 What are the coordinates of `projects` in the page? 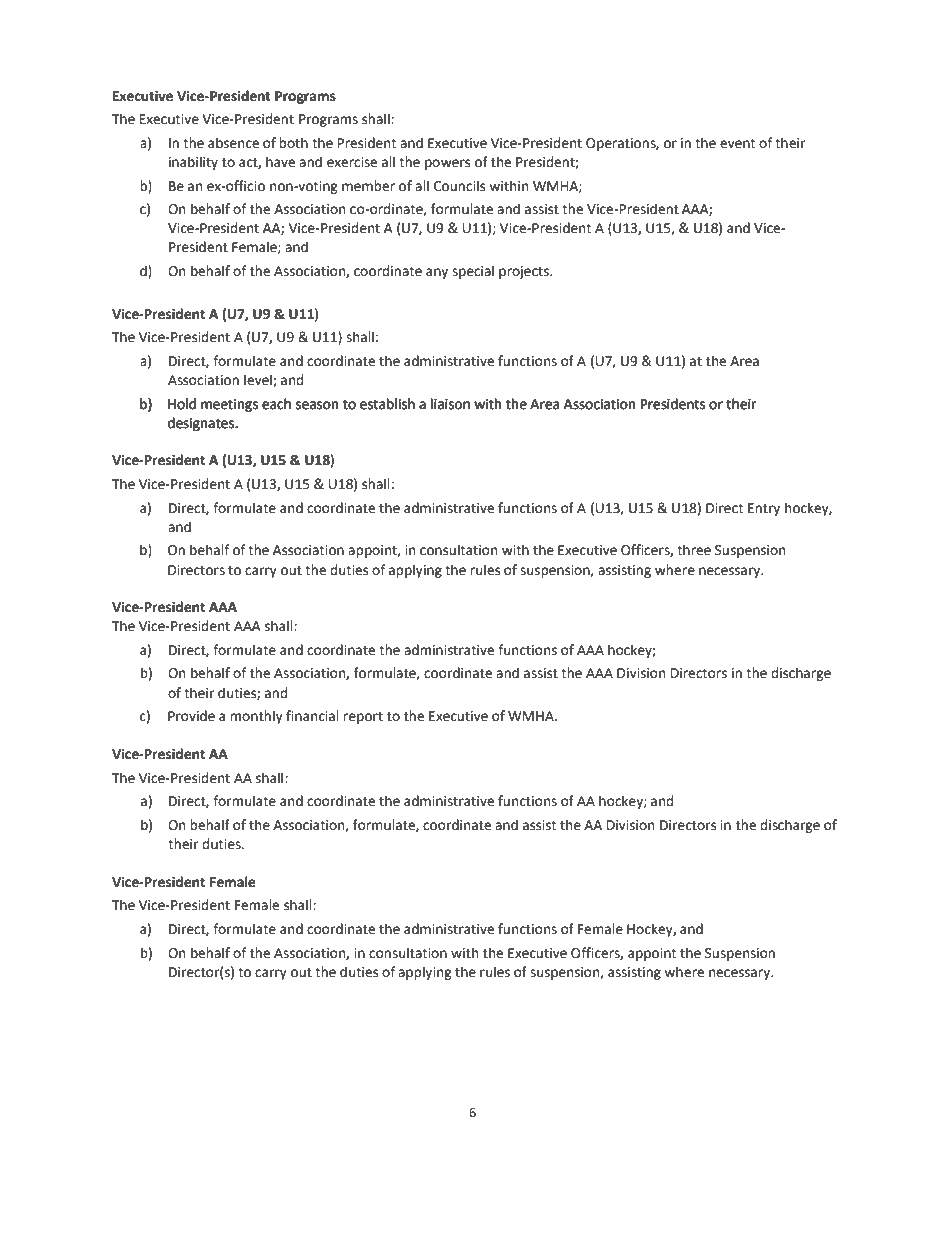 It's located at (525, 272).
